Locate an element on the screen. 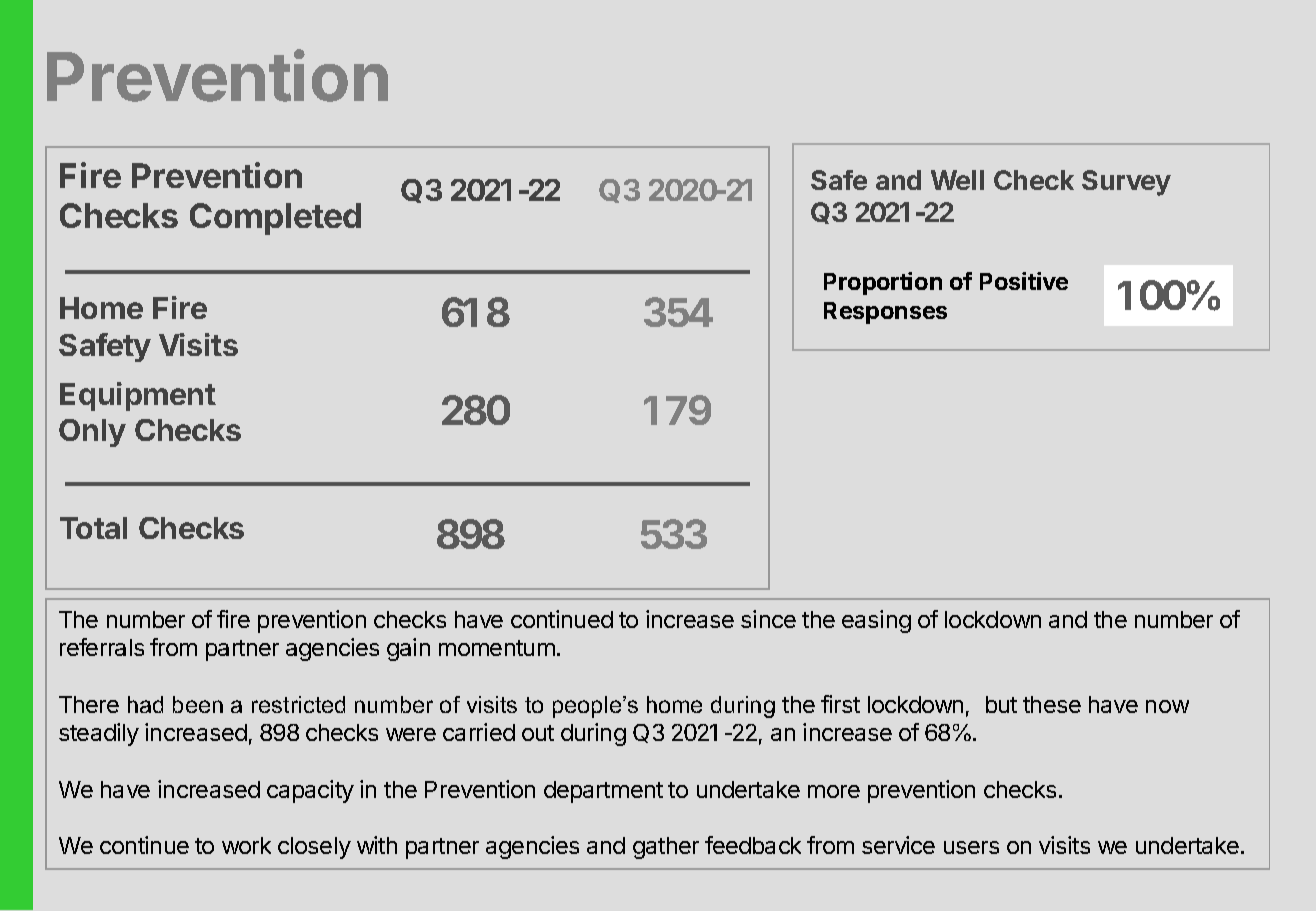 This screenshot has width=1316, height=911. work is located at coordinates (246, 845).
